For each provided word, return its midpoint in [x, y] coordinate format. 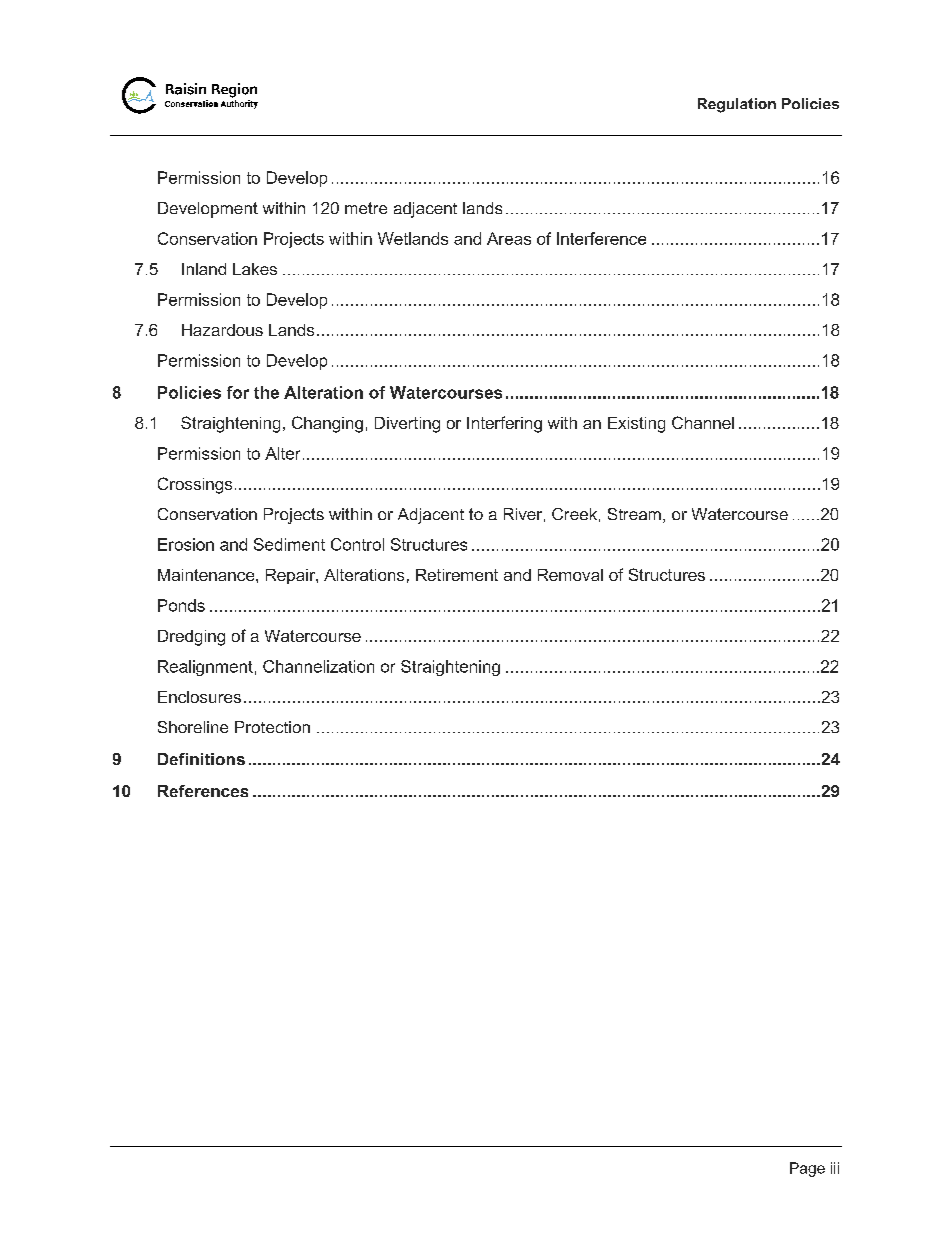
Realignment [205, 668]
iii [835, 1168]
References [203, 791]
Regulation [737, 105]
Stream [634, 514]
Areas [509, 238]
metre [366, 208]
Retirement [457, 575]
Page [807, 1169]
